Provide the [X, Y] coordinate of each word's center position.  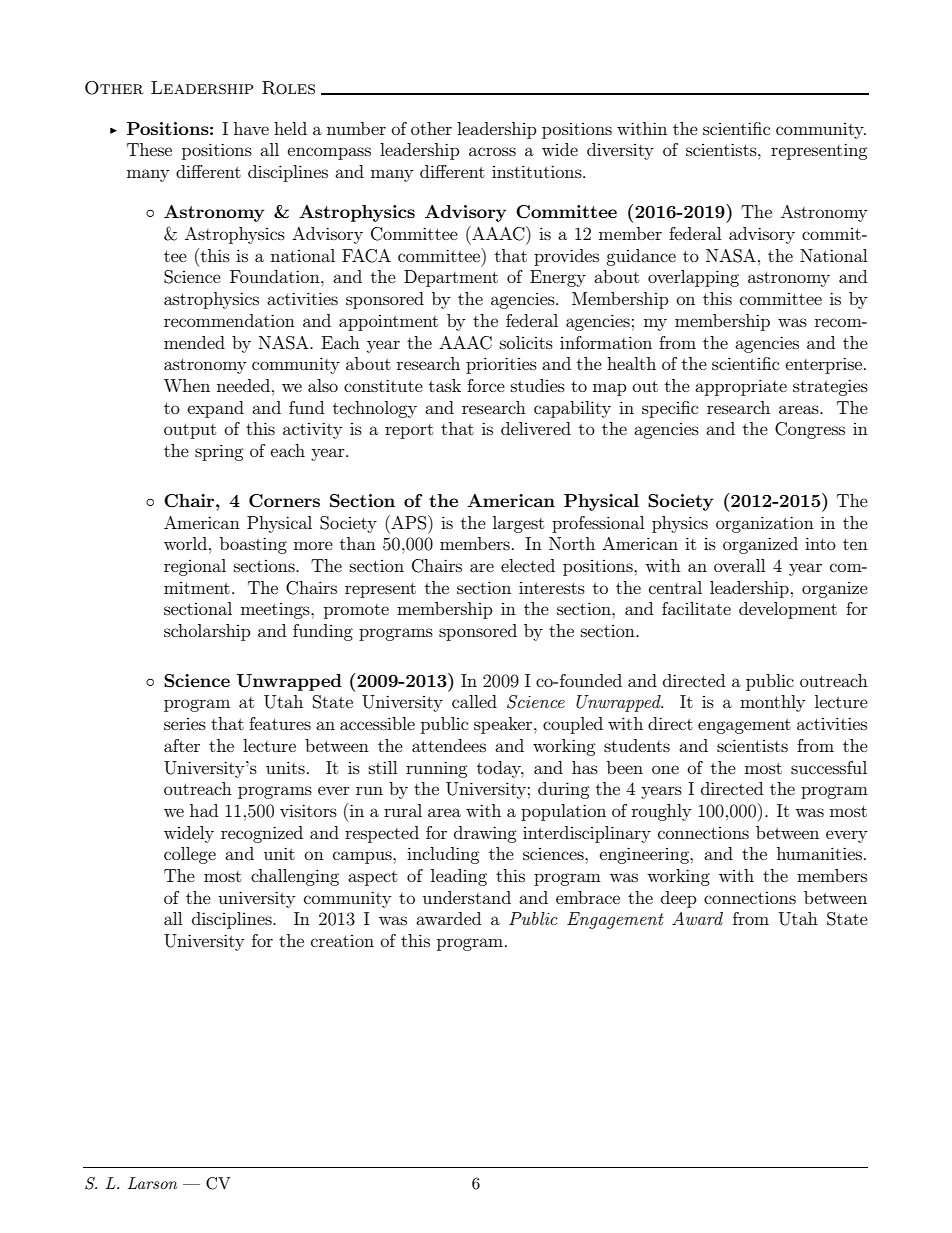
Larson [152, 1183]
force [486, 385]
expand [216, 409]
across [492, 151]
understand [467, 897]
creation [342, 941]
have [251, 128]
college [190, 855]
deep [679, 899]
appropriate [741, 387]
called [474, 701]
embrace [588, 897]
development [788, 610]
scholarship [207, 632]
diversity [620, 151]
